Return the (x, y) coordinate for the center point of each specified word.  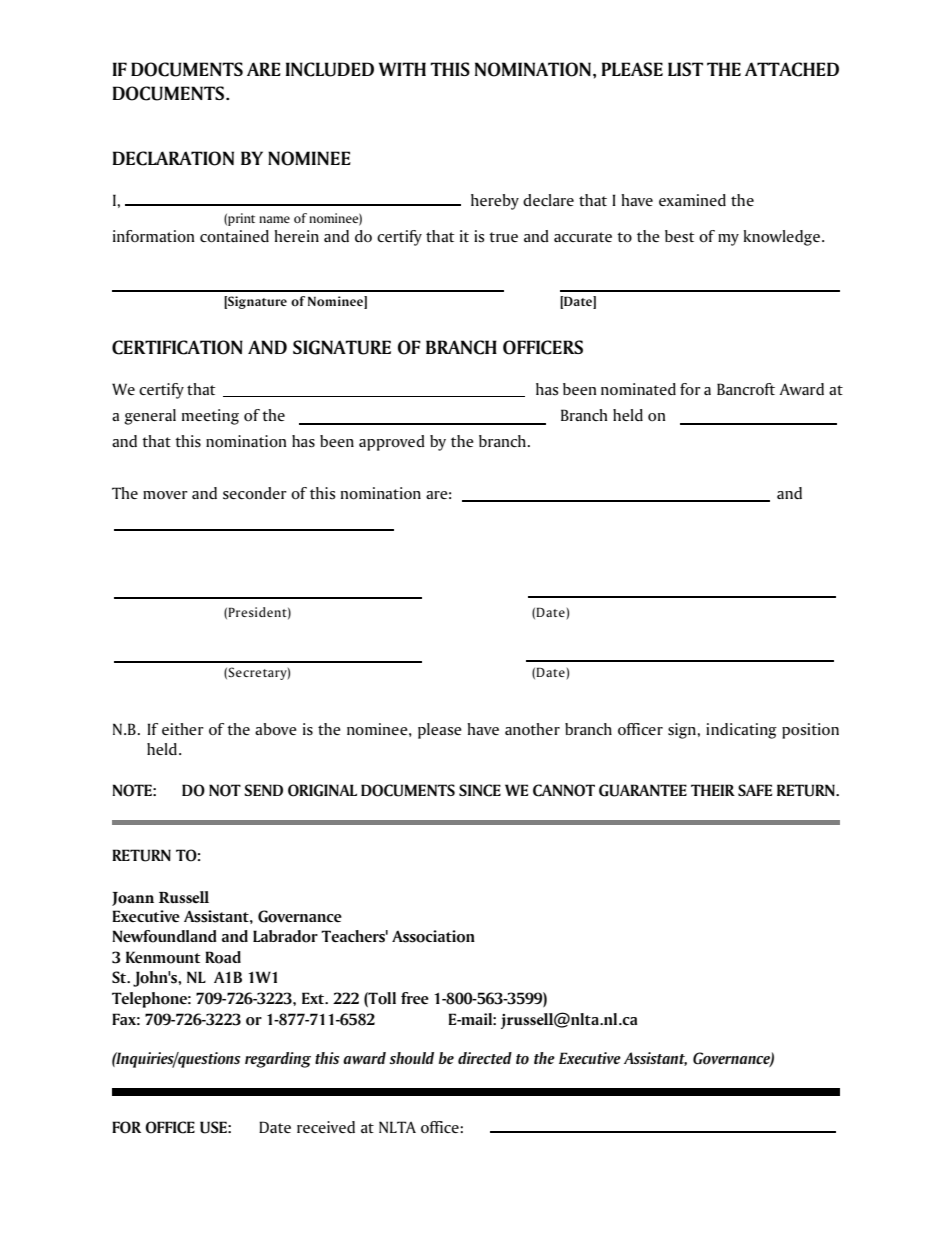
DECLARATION (173, 158)
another (532, 729)
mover (165, 495)
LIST (685, 69)
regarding (278, 1060)
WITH (402, 69)
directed (485, 1058)
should (411, 1058)
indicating (741, 731)
